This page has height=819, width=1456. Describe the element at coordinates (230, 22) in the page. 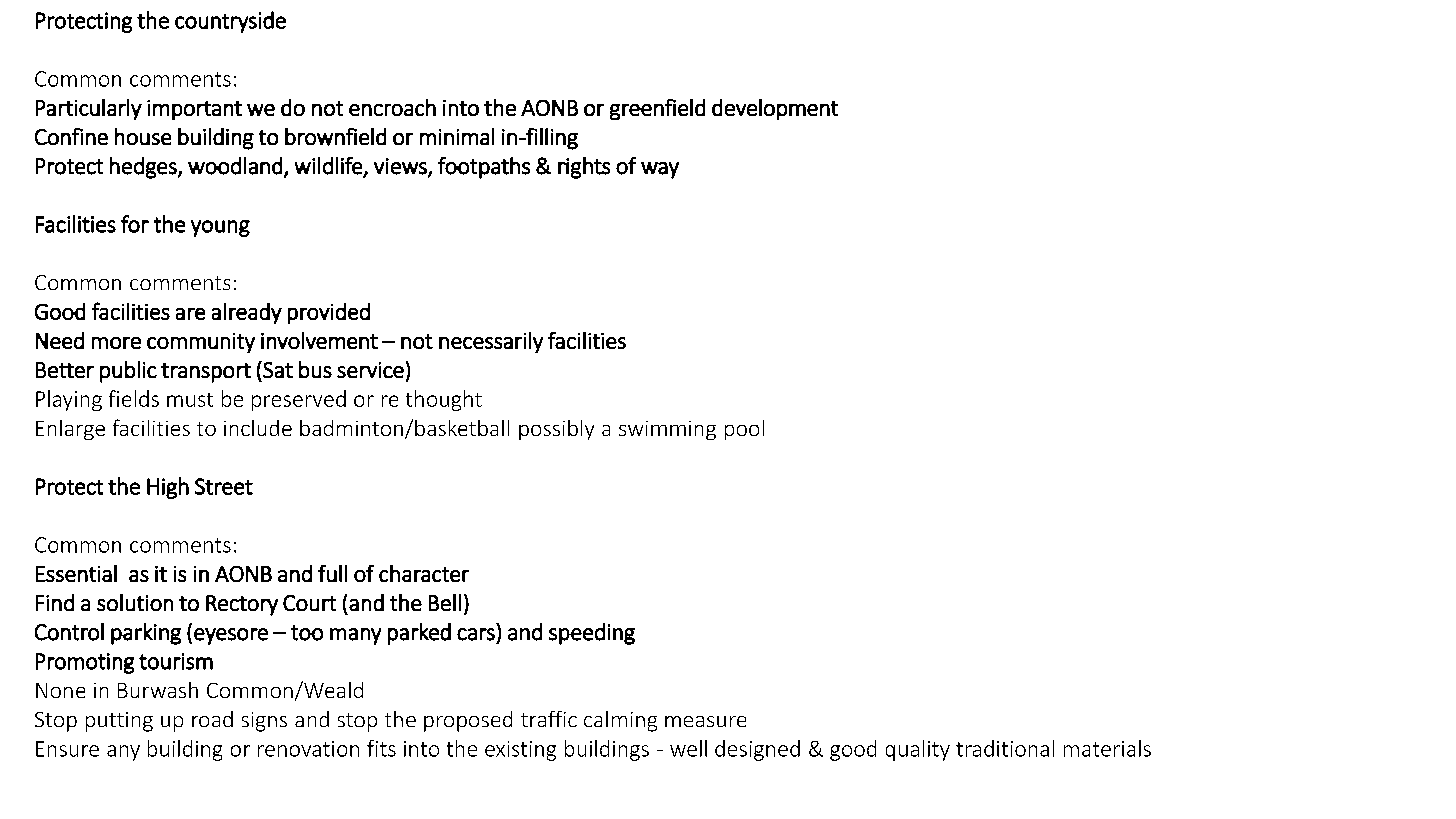

I see `countryside` at that location.
